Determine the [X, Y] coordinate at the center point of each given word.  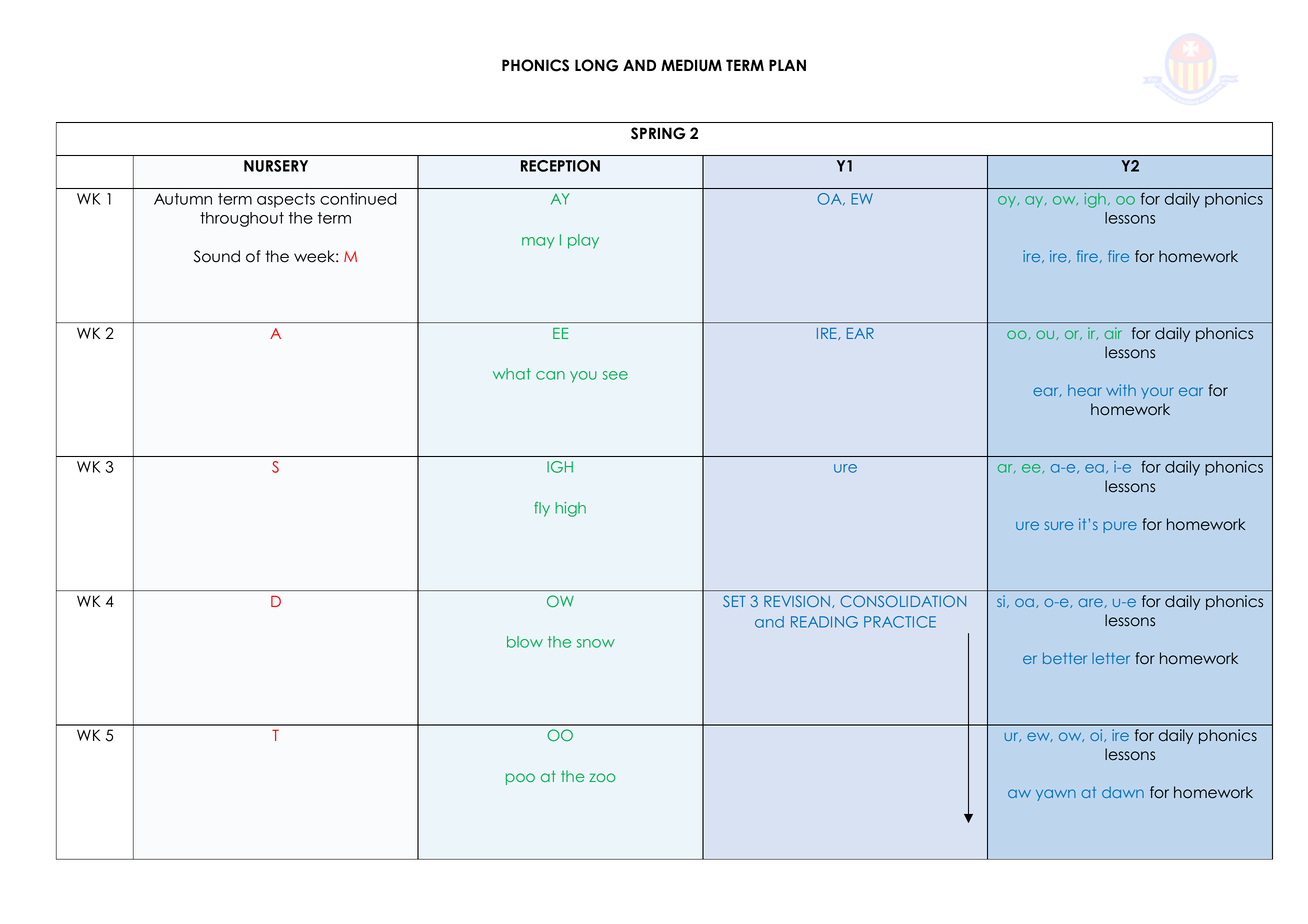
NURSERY [276, 166]
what [512, 374]
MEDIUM [691, 65]
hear [1085, 390]
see [615, 375]
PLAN [787, 65]
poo [520, 779]
